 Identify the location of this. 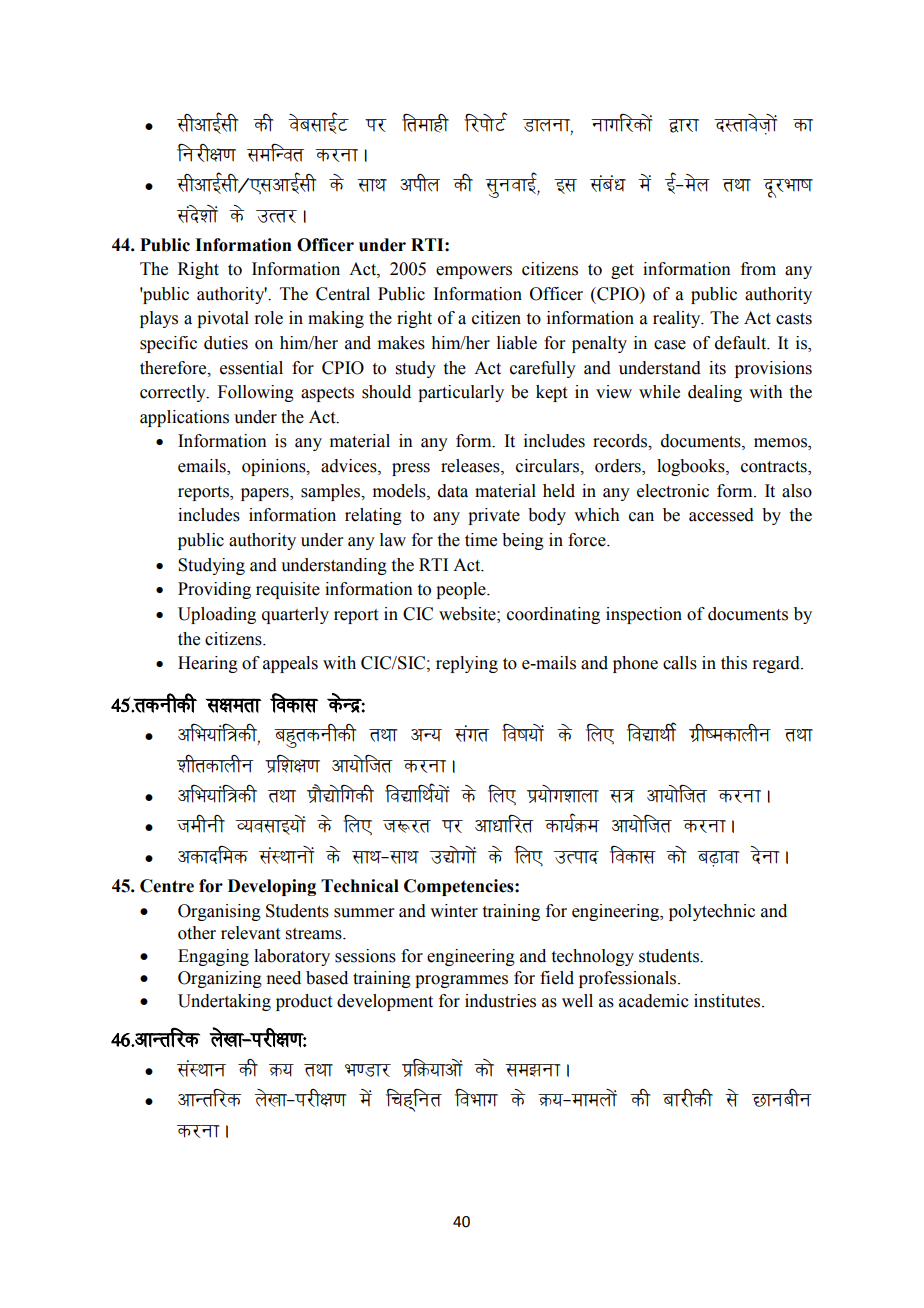
(734, 663).
